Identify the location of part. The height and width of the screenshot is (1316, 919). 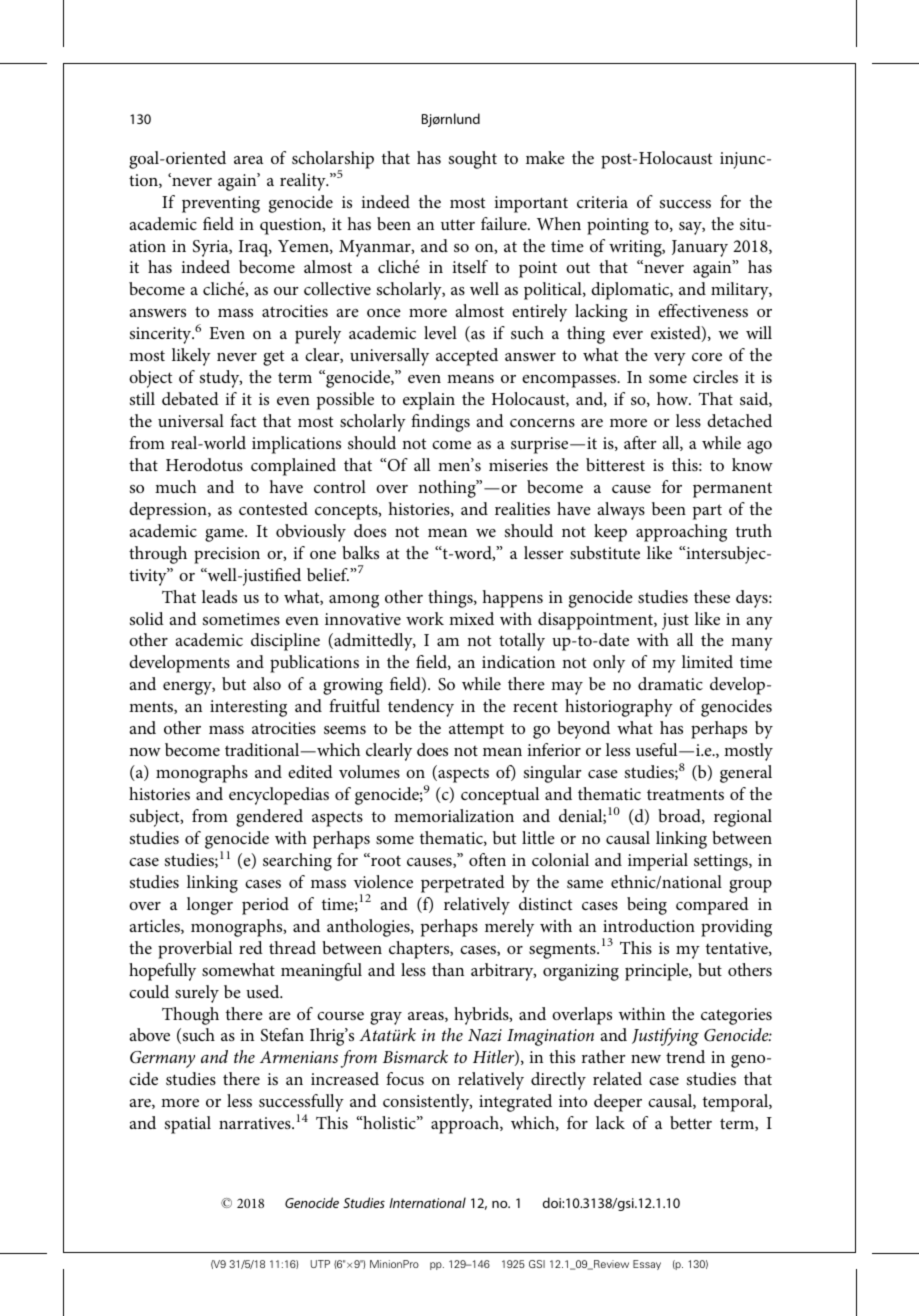
(707, 512).
